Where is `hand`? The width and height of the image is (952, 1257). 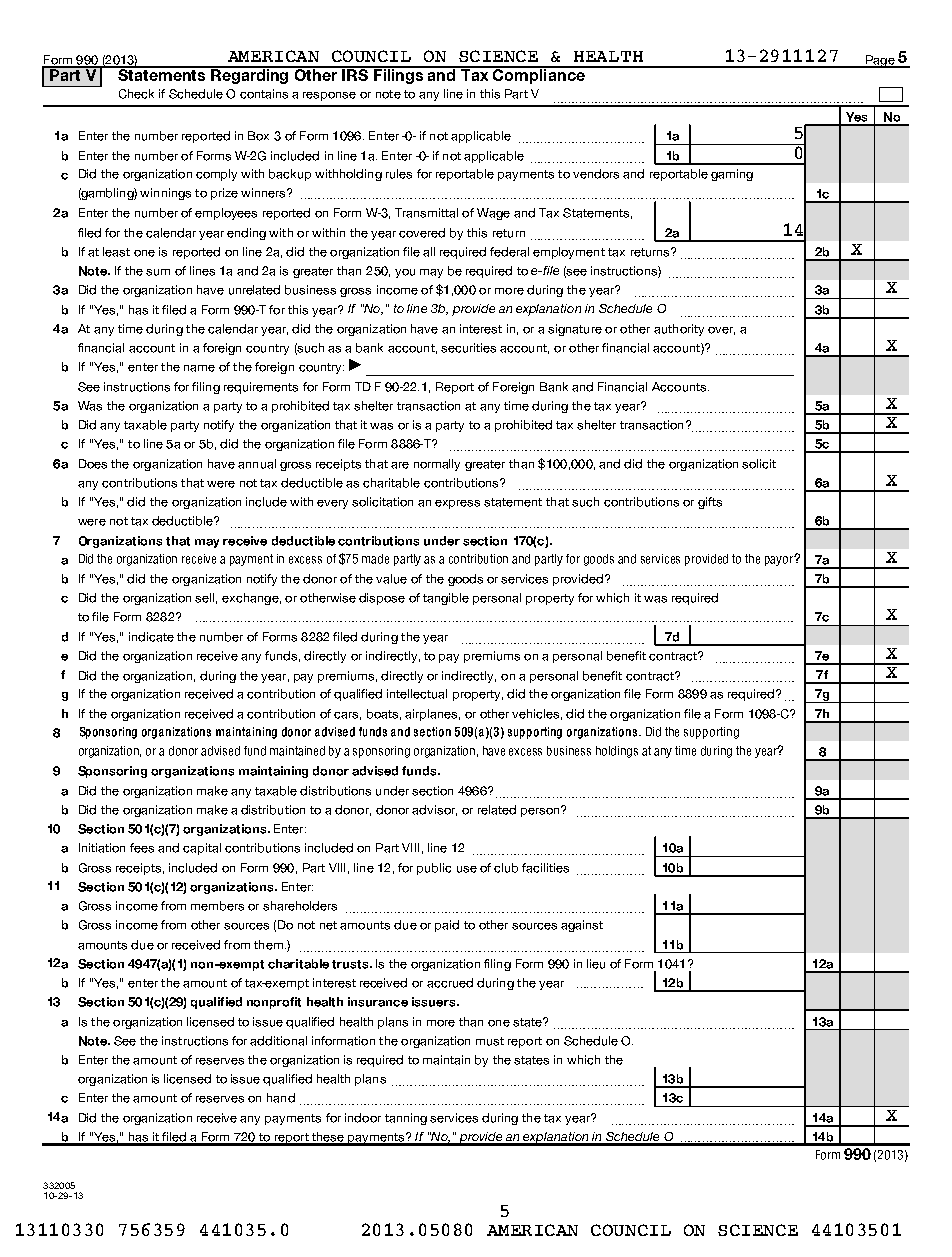
hand is located at coordinates (281, 1098).
